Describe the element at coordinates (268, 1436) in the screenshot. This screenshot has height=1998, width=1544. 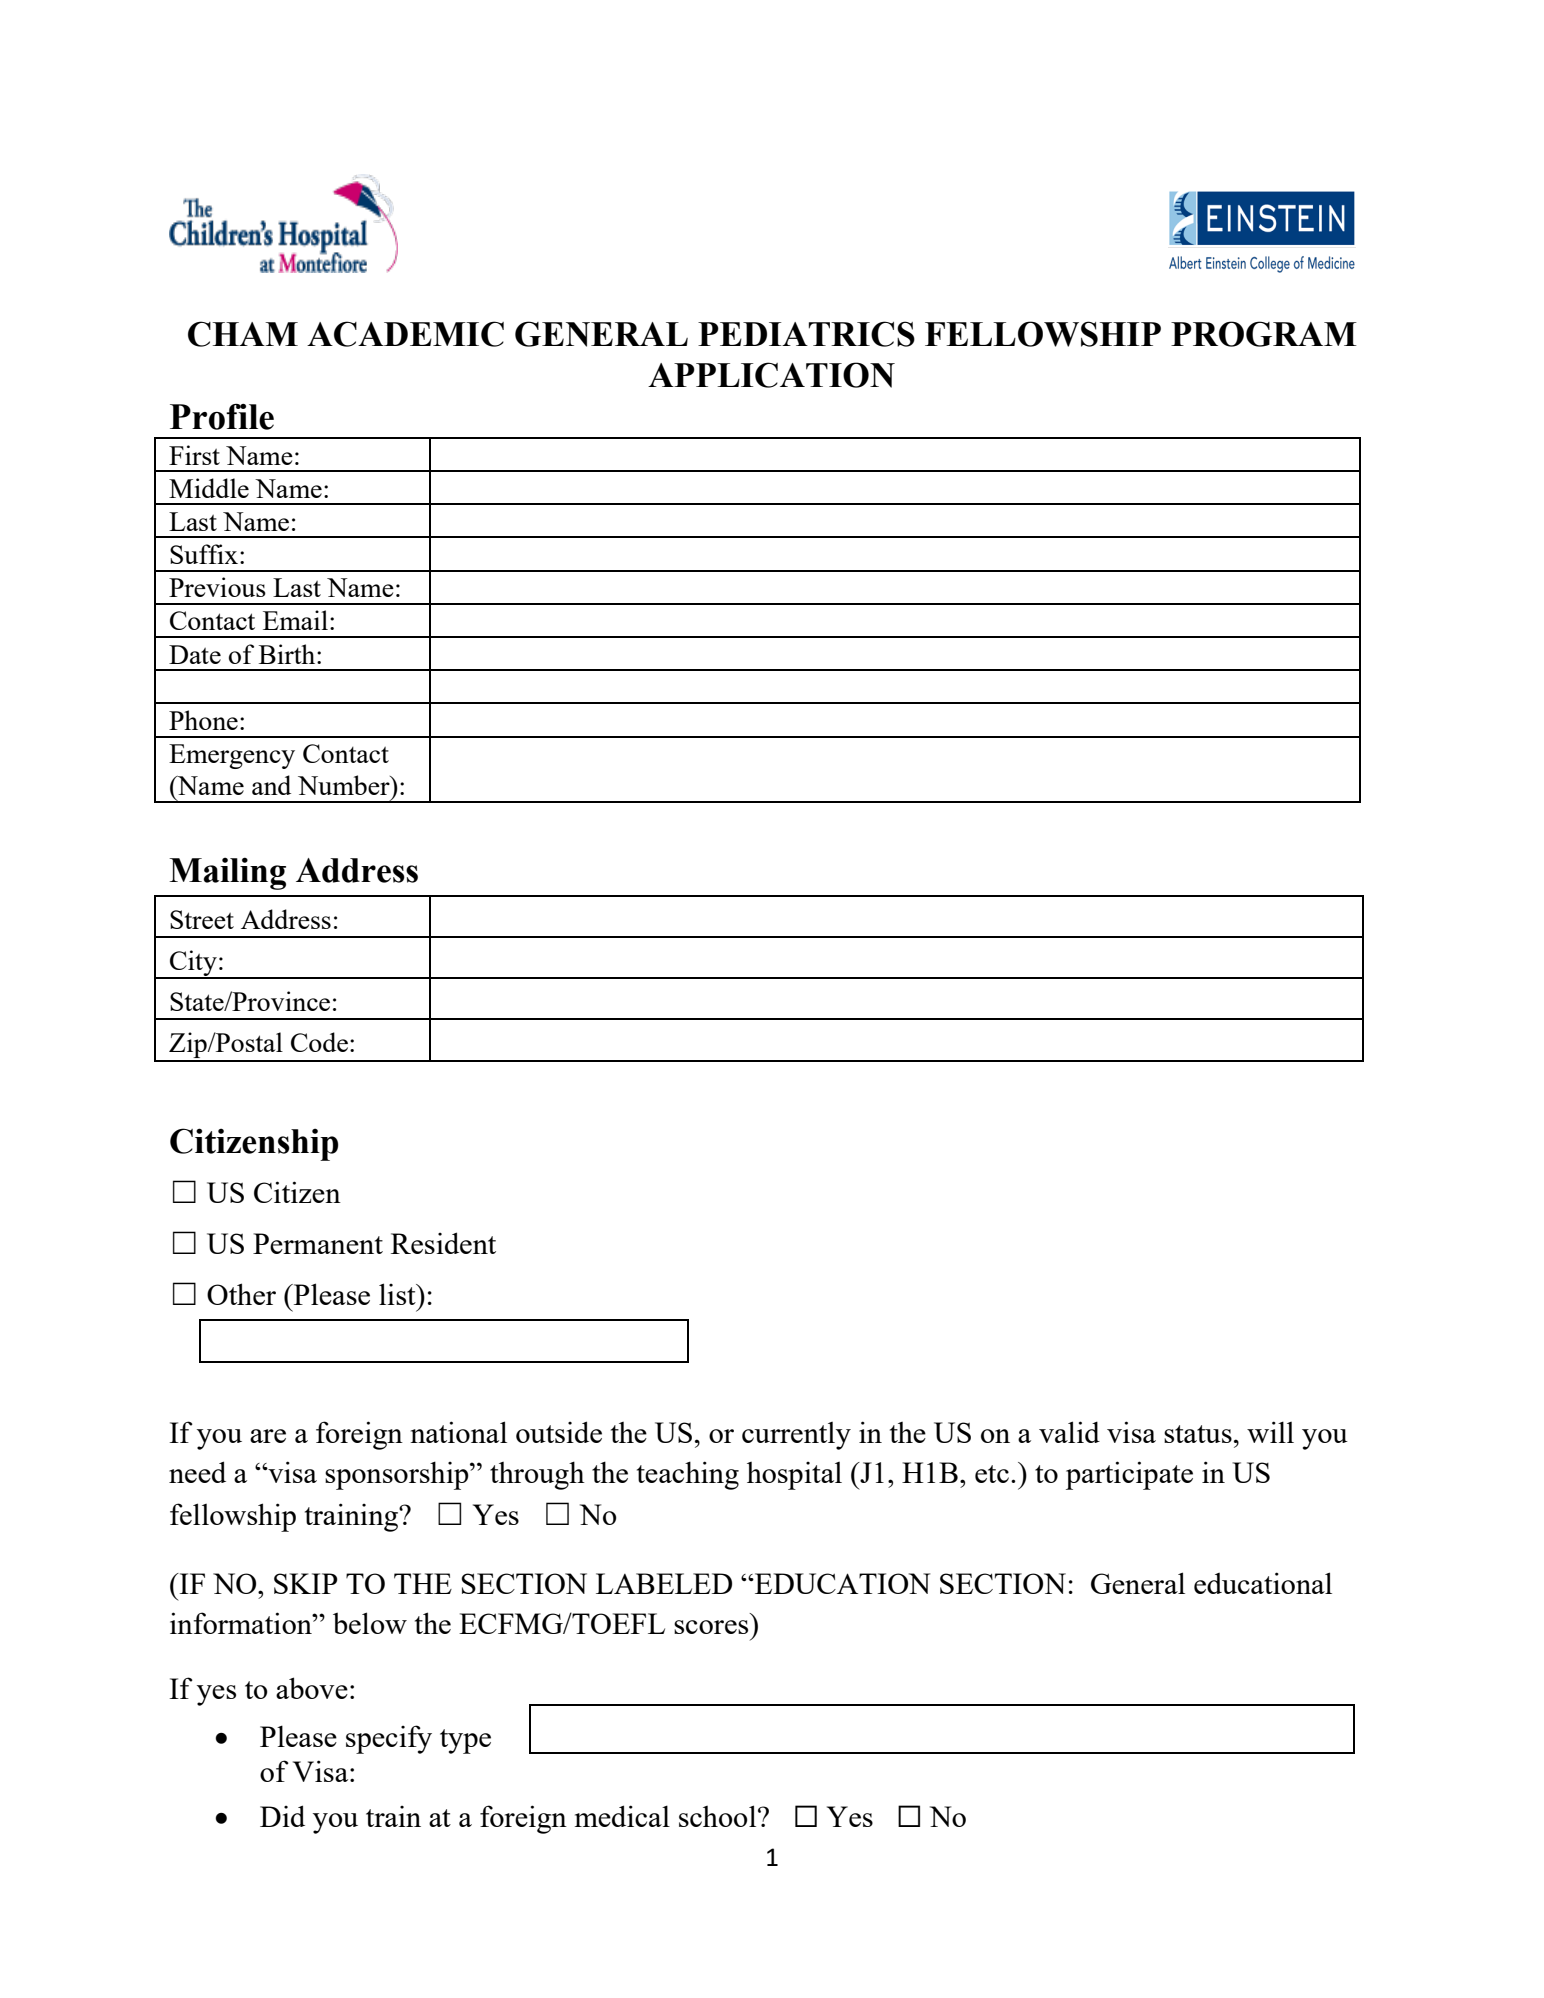
I see `are` at that location.
